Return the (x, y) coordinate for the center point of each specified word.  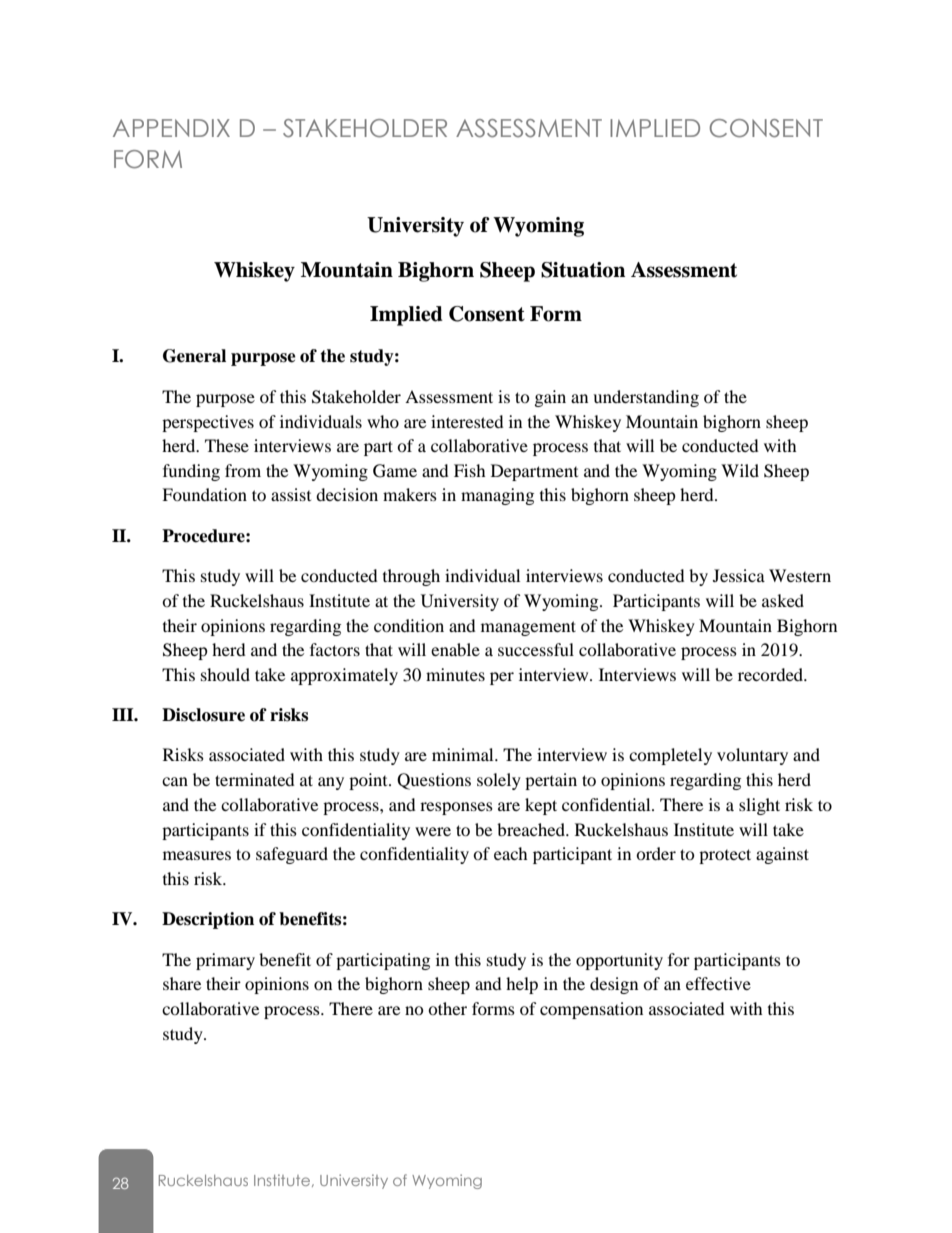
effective (718, 983)
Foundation (204, 494)
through (411, 577)
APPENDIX (171, 128)
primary (225, 961)
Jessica (739, 575)
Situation (583, 270)
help (522, 985)
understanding (646, 398)
